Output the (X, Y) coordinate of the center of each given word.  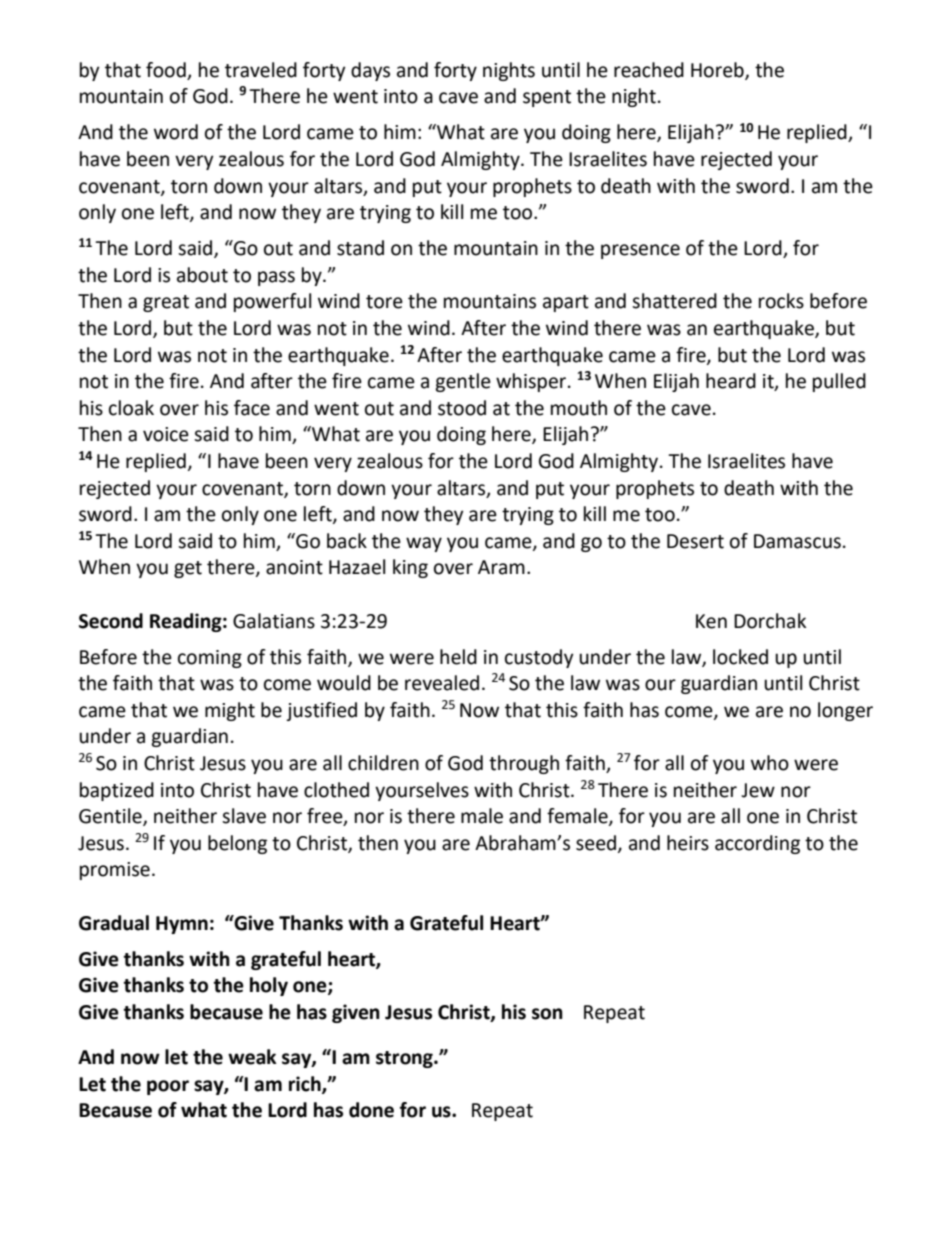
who (770, 763)
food (166, 70)
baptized (117, 791)
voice (166, 434)
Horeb (718, 70)
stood (462, 408)
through (524, 764)
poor (168, 1087)
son (547, 1014)
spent (547, 98)
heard (731, 381)
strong (405, 1059)
